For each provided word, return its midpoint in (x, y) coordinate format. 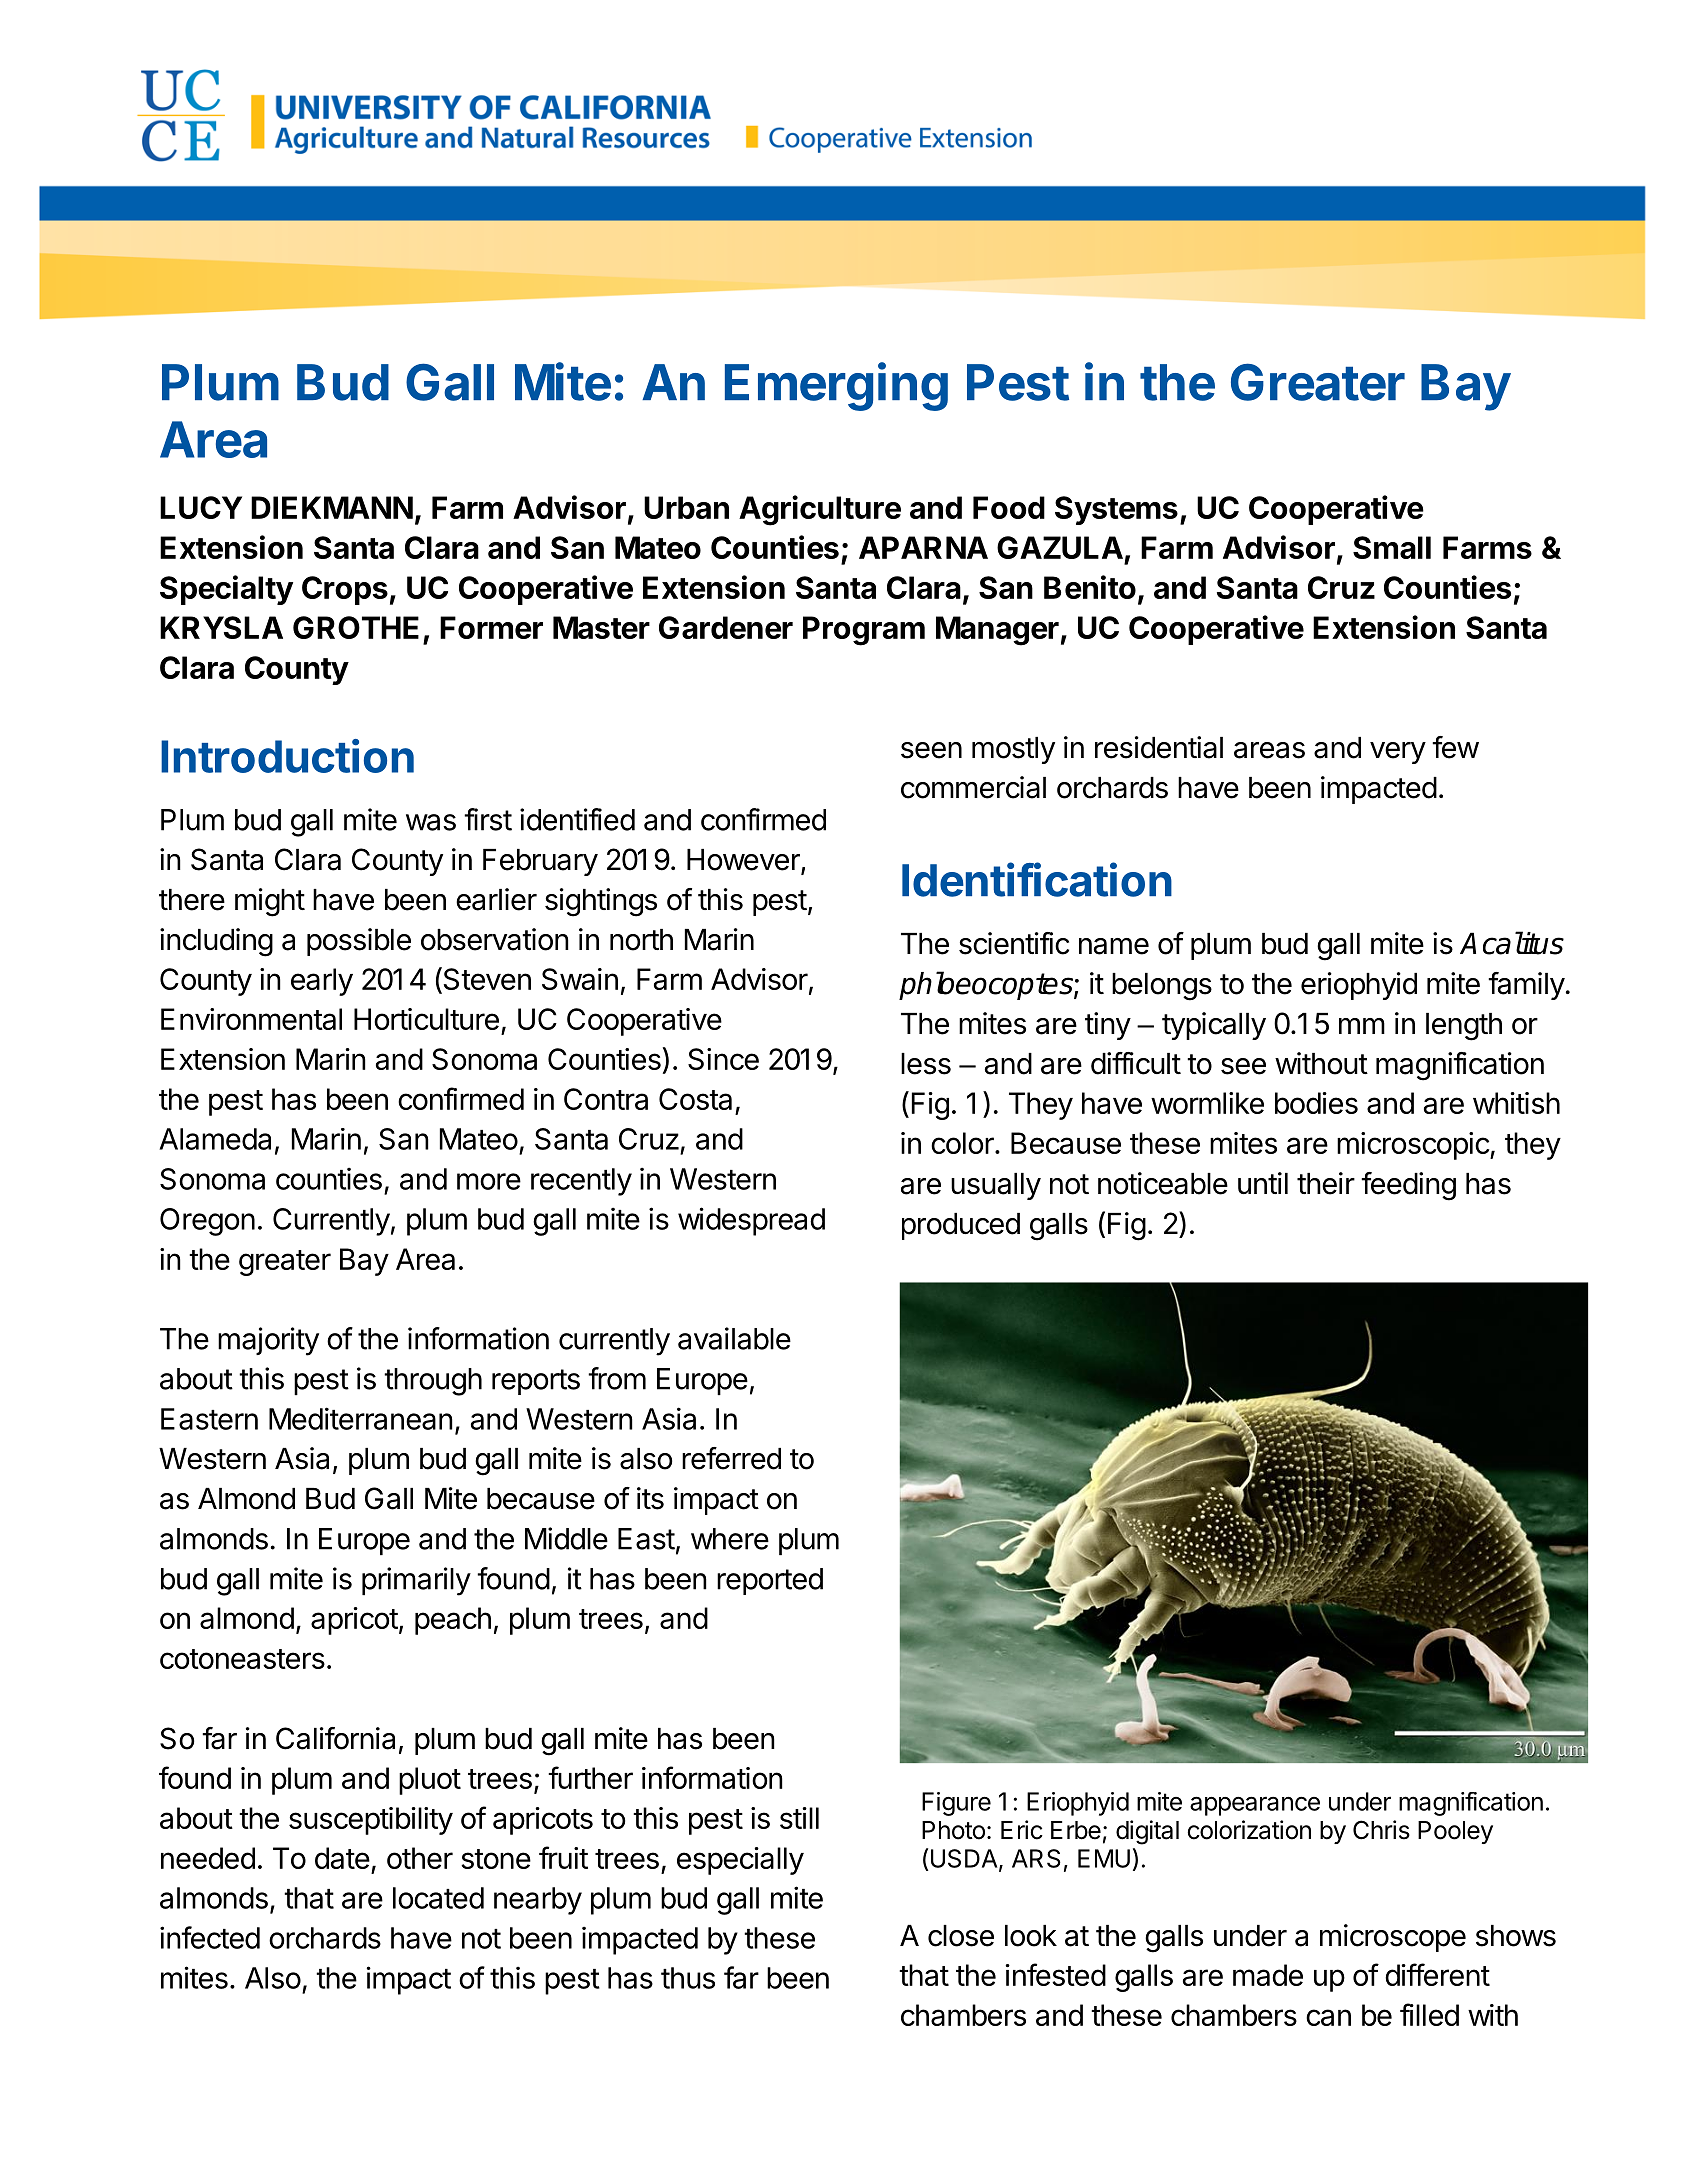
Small (1392, 547)
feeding (1408, 1186)
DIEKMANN (332, 507)
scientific (1014, 943)
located (438, 1898)
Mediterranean (361, 1418)
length (1464, 1027)
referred (731, 1458)
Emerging (836, 386)
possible (359, 942)
